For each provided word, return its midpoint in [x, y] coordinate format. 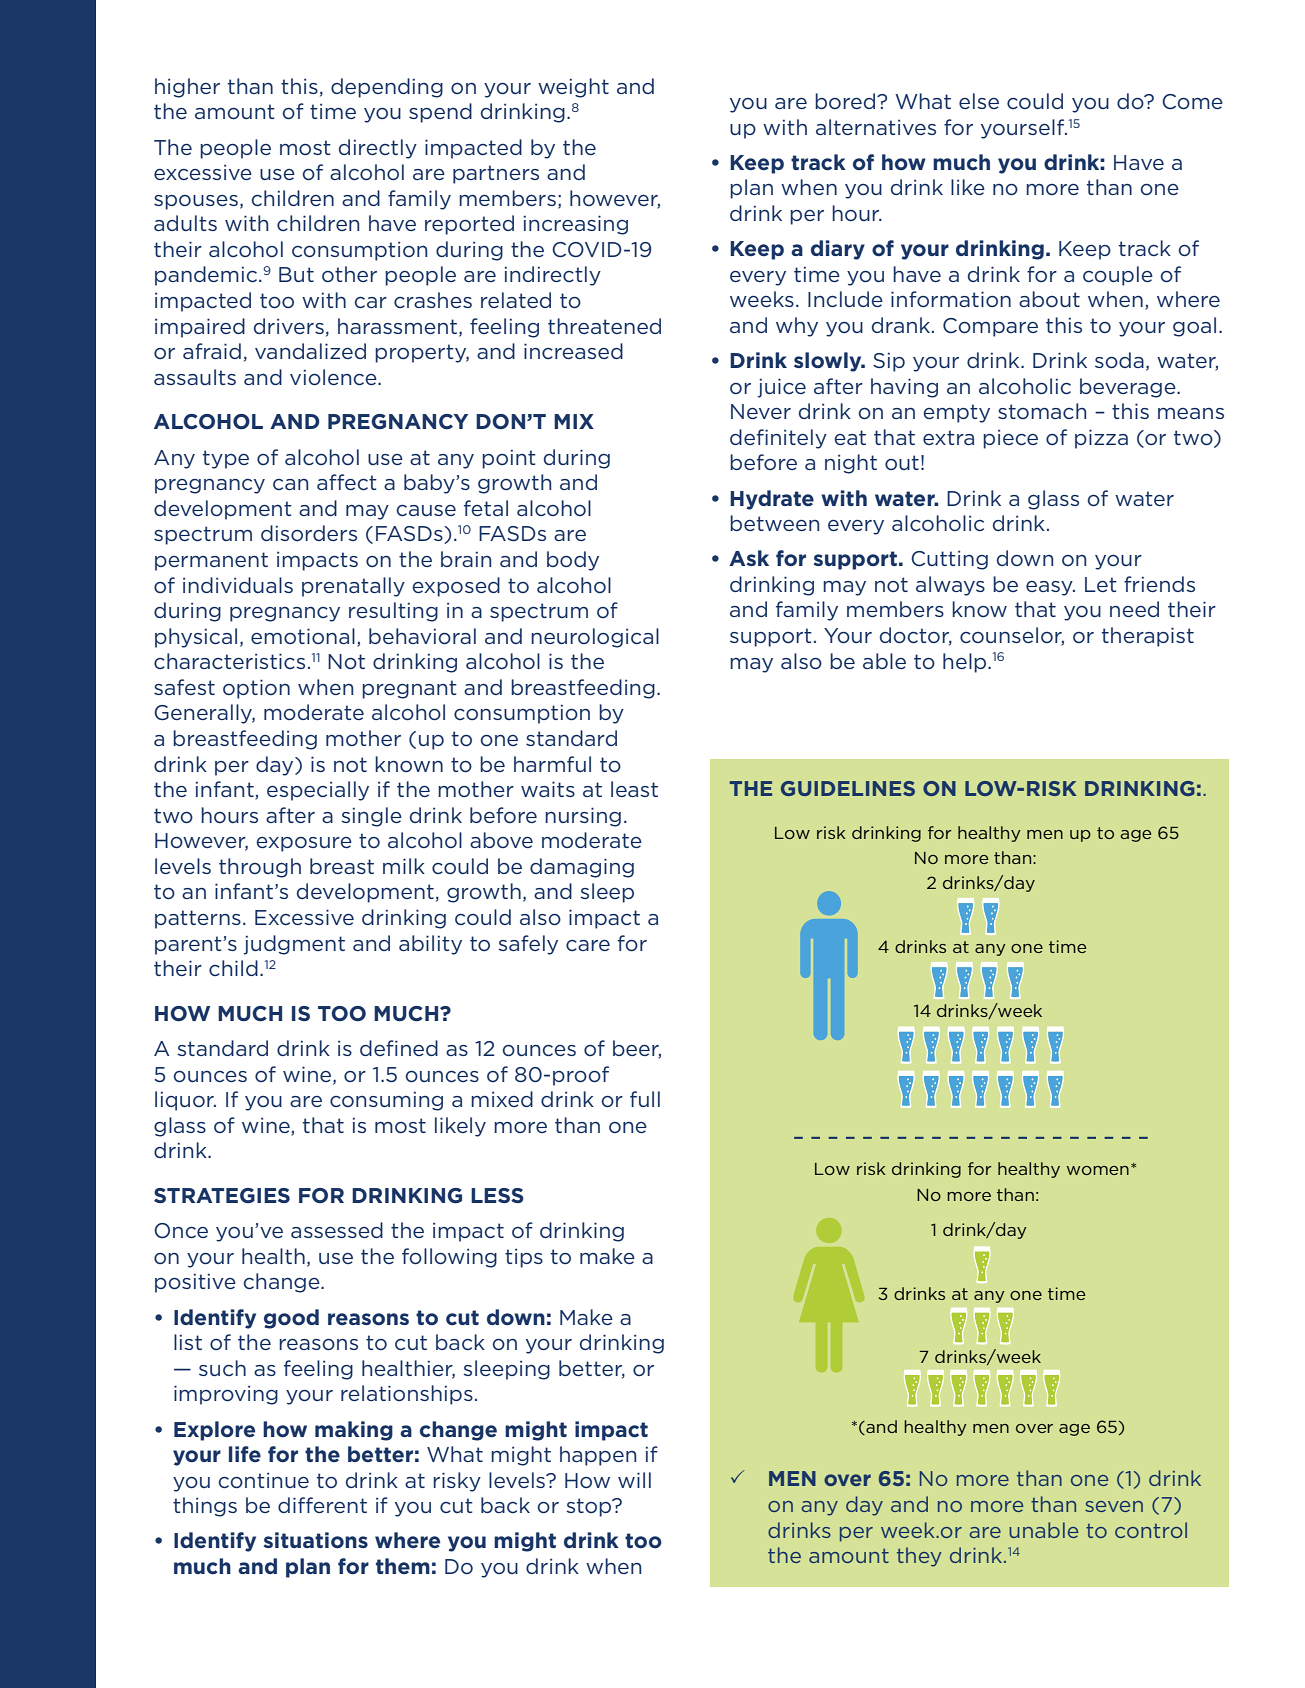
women [1098, 1170]
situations [315, 1540]
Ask [749, 558]
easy [1050, 588]
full [645, 1099]
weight [573, 88]
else [979, 101]
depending [387, 88]
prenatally [353, 587]
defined [399, 1048]
